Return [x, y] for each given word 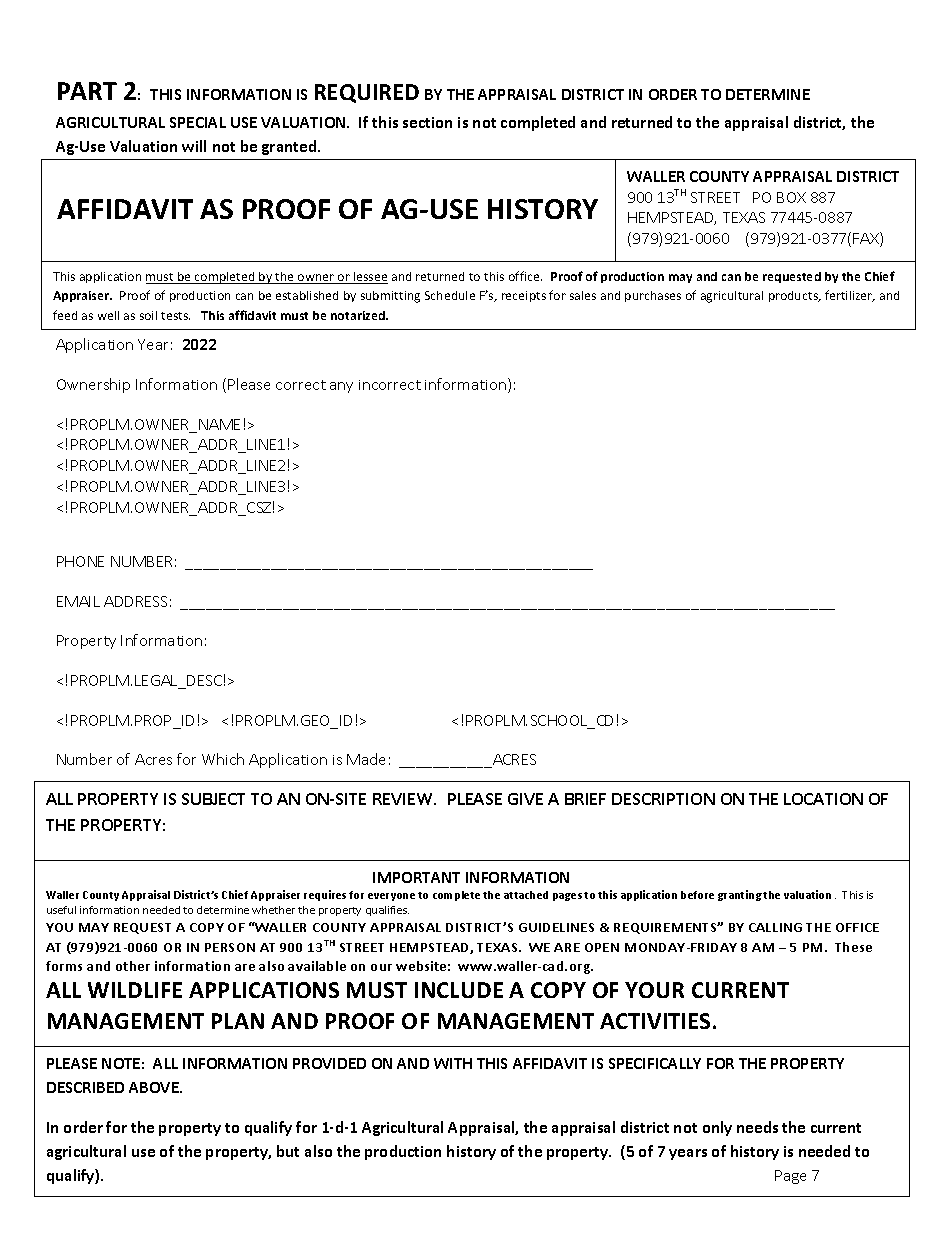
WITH [453, 1063]
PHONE [80, 561]
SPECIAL [198, 122]
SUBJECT [213, 799]
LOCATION [823, 799]
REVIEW [404, 799]
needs [757, 1127]
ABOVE [155, 1087]
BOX [791, 197]
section [427, 122]
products [794, 296]
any [341, 387]
